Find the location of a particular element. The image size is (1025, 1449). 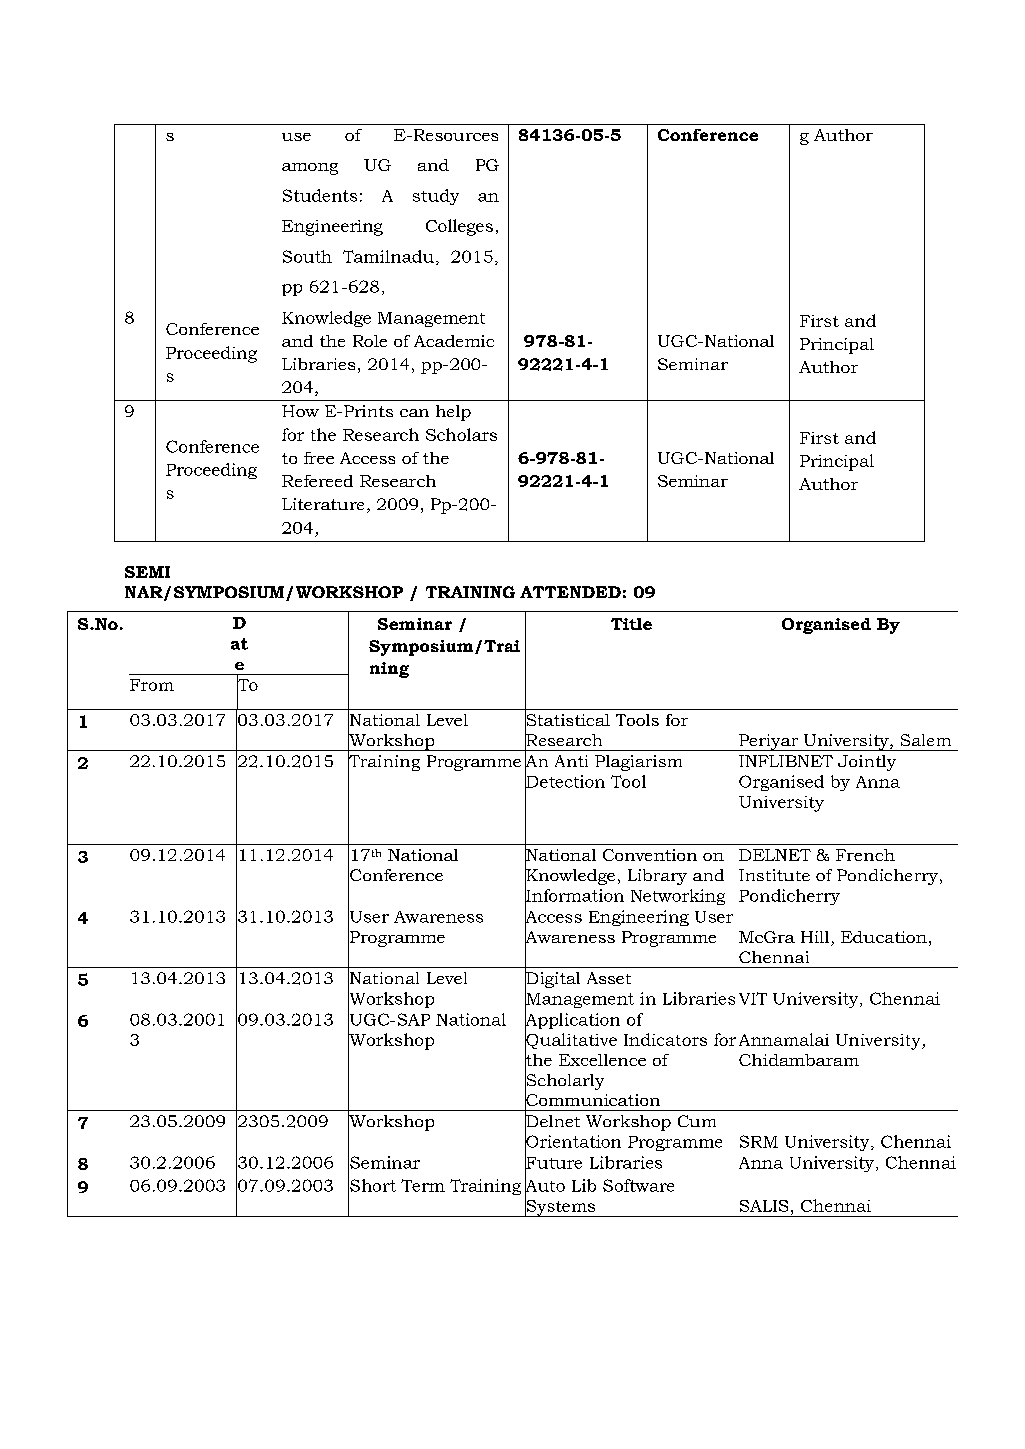

Anti is located at coordinates (571, 761).
